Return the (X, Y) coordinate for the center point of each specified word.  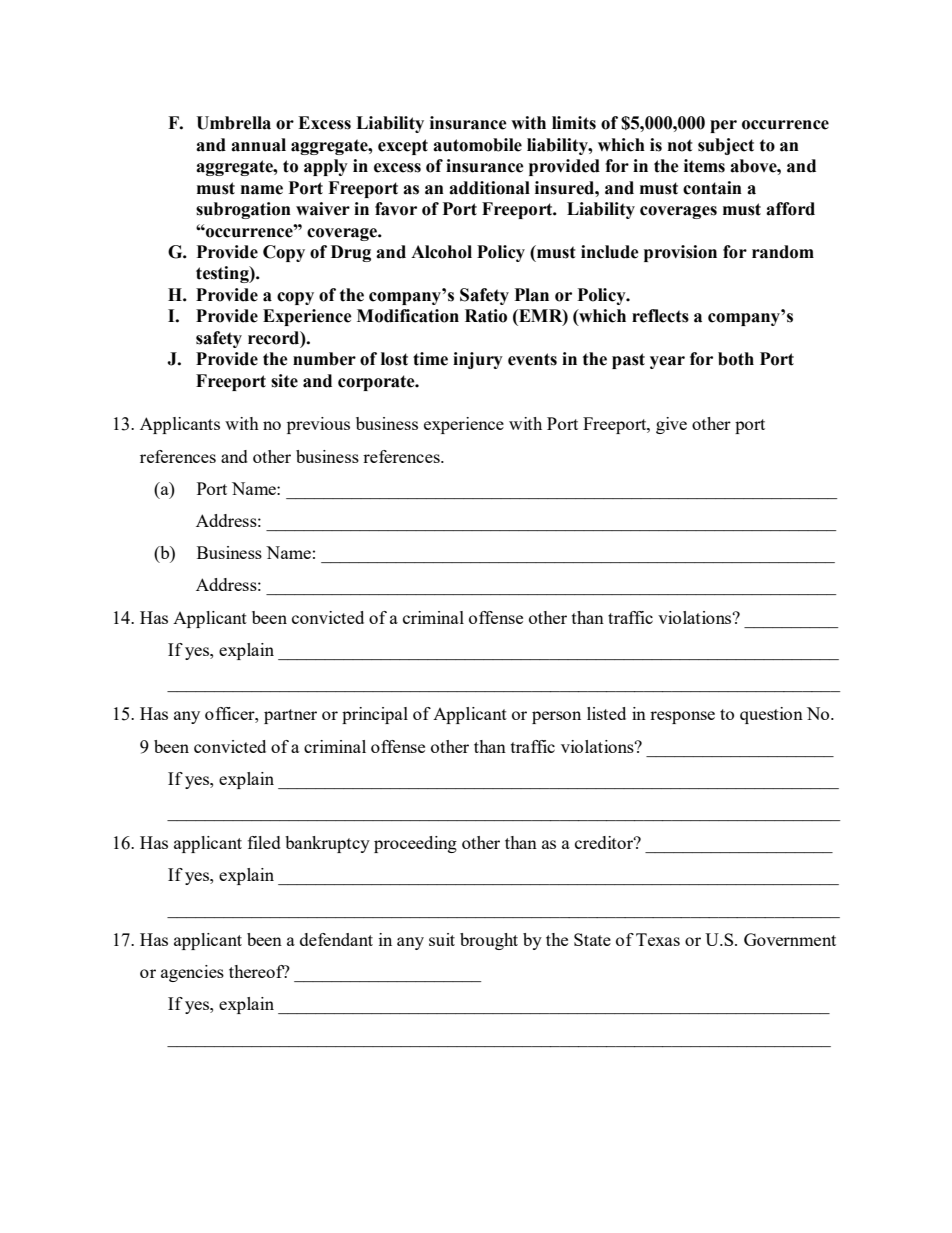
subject (726, 146)
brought (489, 941)
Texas (658, 939)
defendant (336, 939)
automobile (477, 145)
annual (258, 145)
